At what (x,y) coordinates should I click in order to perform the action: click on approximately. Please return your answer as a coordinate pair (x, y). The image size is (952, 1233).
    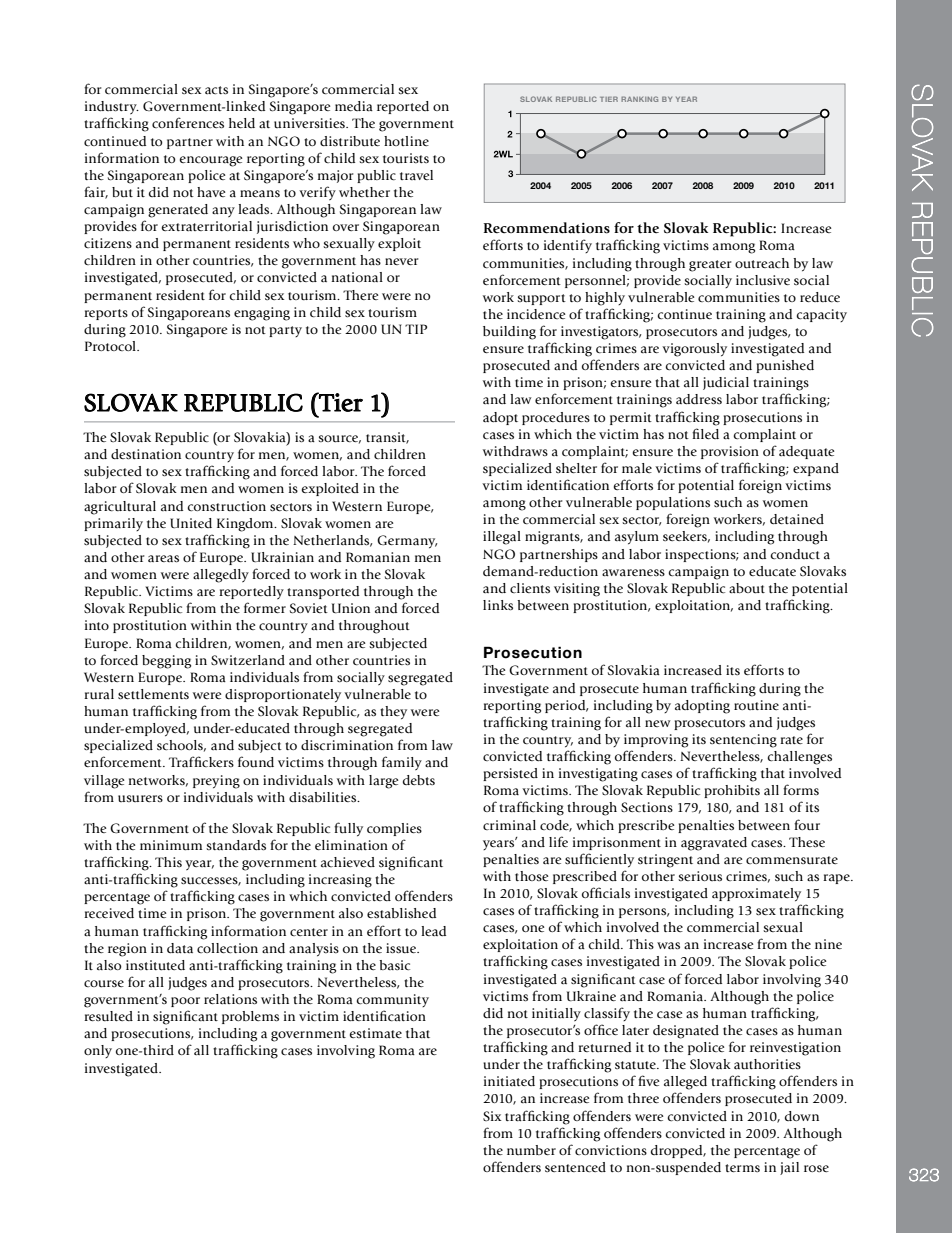
    Looking at the image, I should click on (756, 895).
